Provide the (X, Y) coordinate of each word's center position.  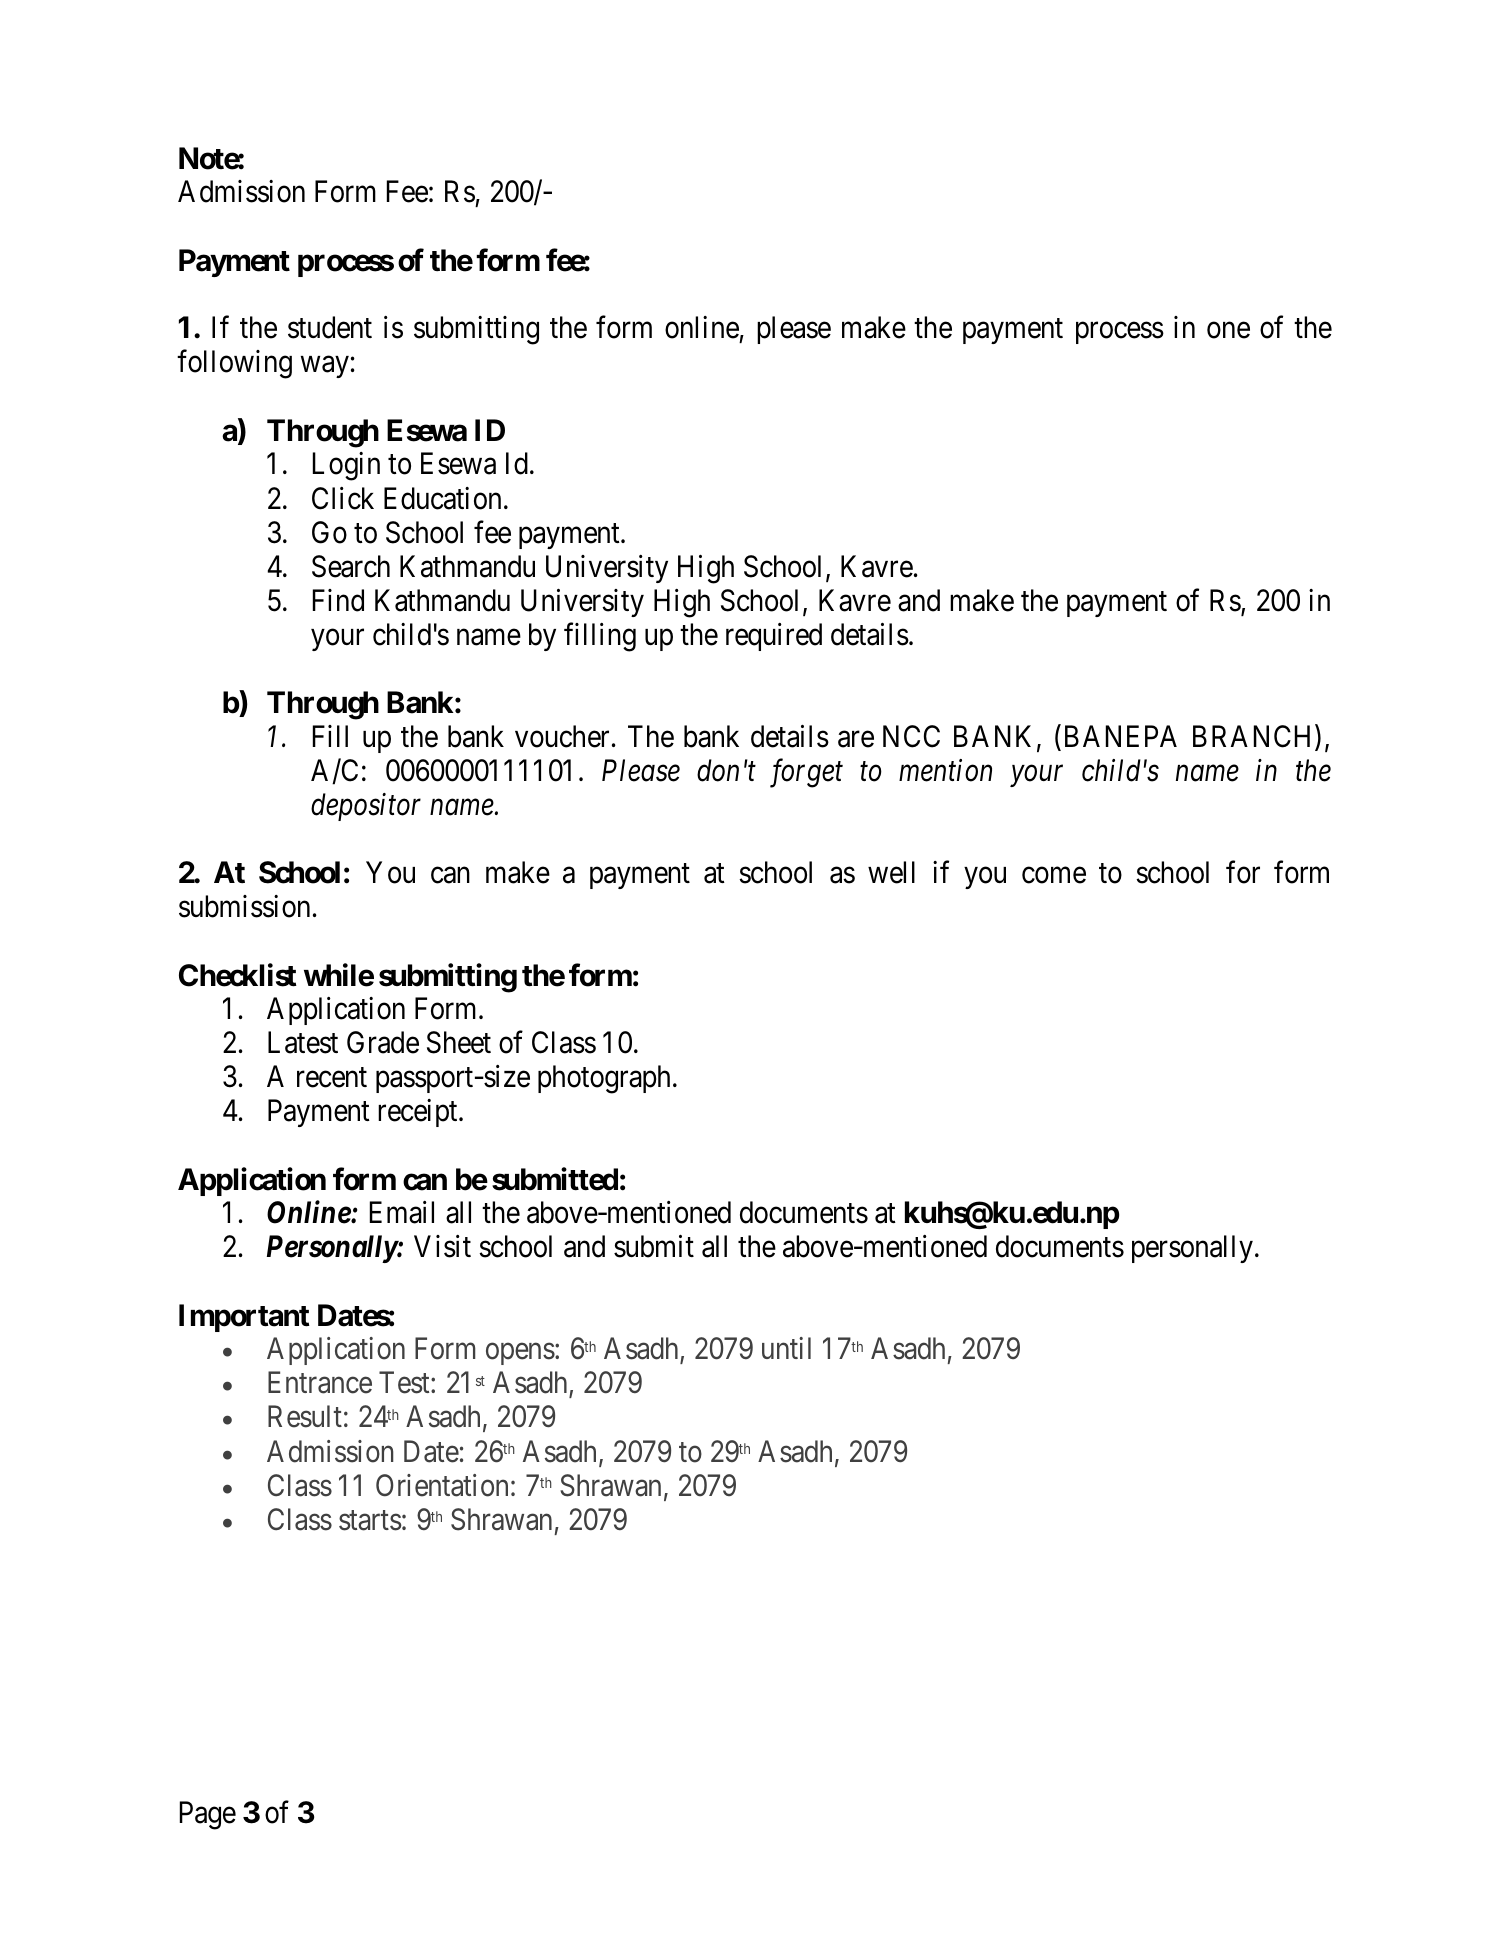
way (325, 367)
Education (442, 498)
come (1054, 875)
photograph (604, 1079)
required (774, 637)
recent (332, 1078)
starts (370, 1520)
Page (208, 1815)
